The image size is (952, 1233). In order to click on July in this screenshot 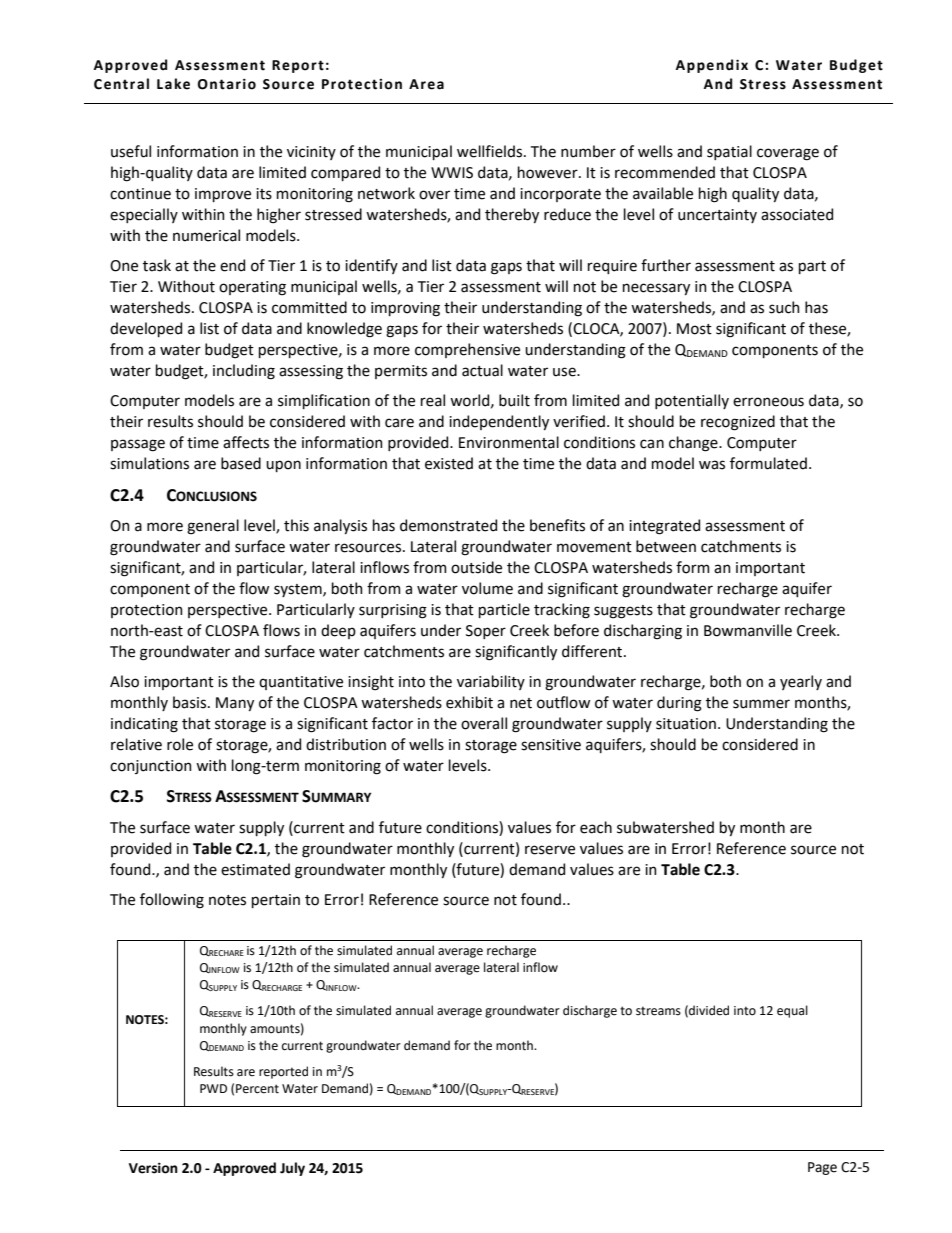, I will do `click(292, 1169)`.
